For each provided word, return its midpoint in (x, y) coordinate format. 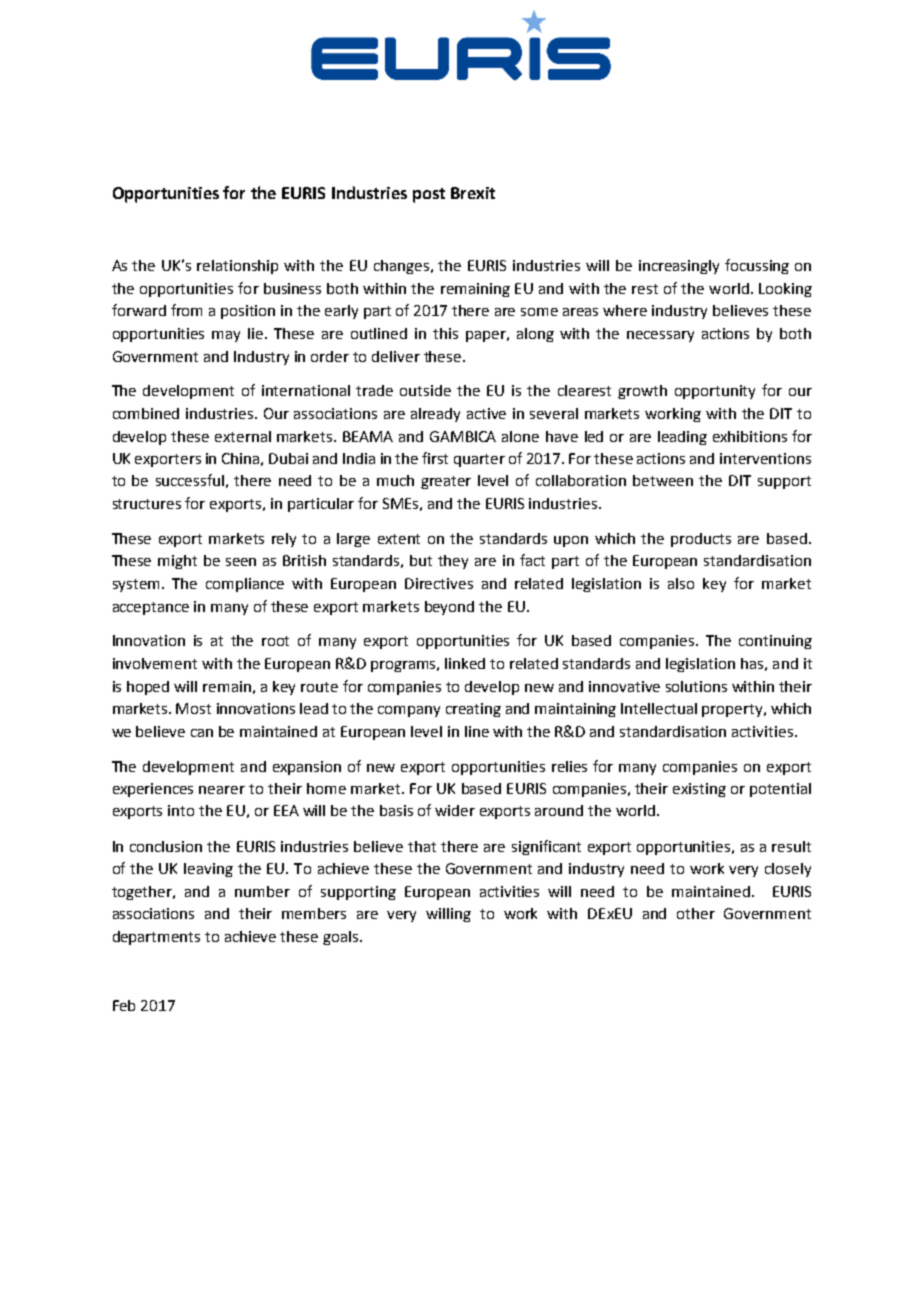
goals (342, 938)
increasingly (679, 267)
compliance (245, 585)
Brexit (473, 193)
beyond (449, 608)
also (681, 583)
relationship (237, 267)
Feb (124, 1005)
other (696, 913)
